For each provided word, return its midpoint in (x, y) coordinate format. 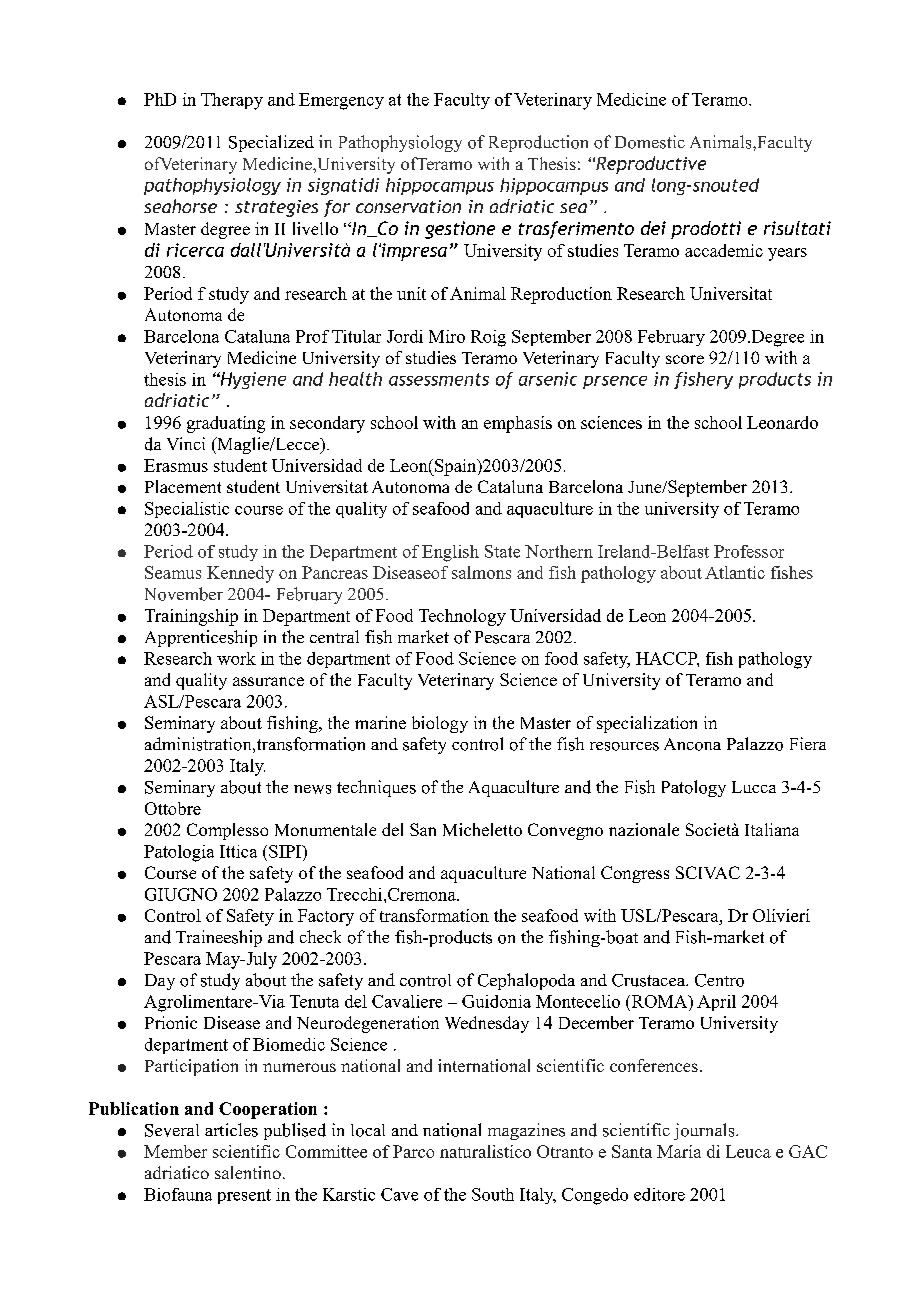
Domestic (650, 142)
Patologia (179, 853)
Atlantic (735, 572)
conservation (408, 206)
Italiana (772, 829)
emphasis (518, 424)
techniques (376, 788)
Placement (183, 486)
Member (175, 1151)
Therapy (232, 101)
